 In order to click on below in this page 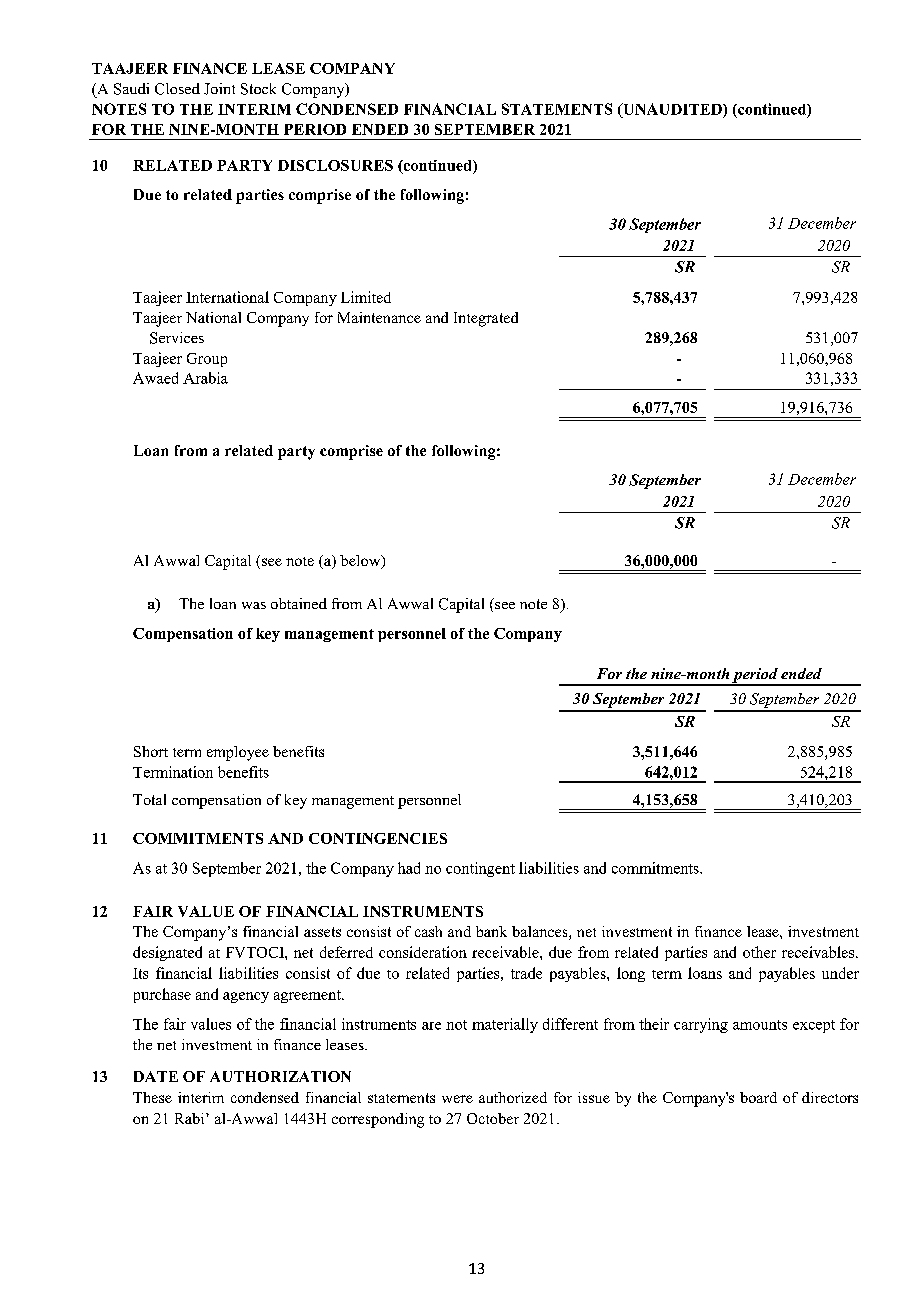, I will do `click(361, 562)`.
